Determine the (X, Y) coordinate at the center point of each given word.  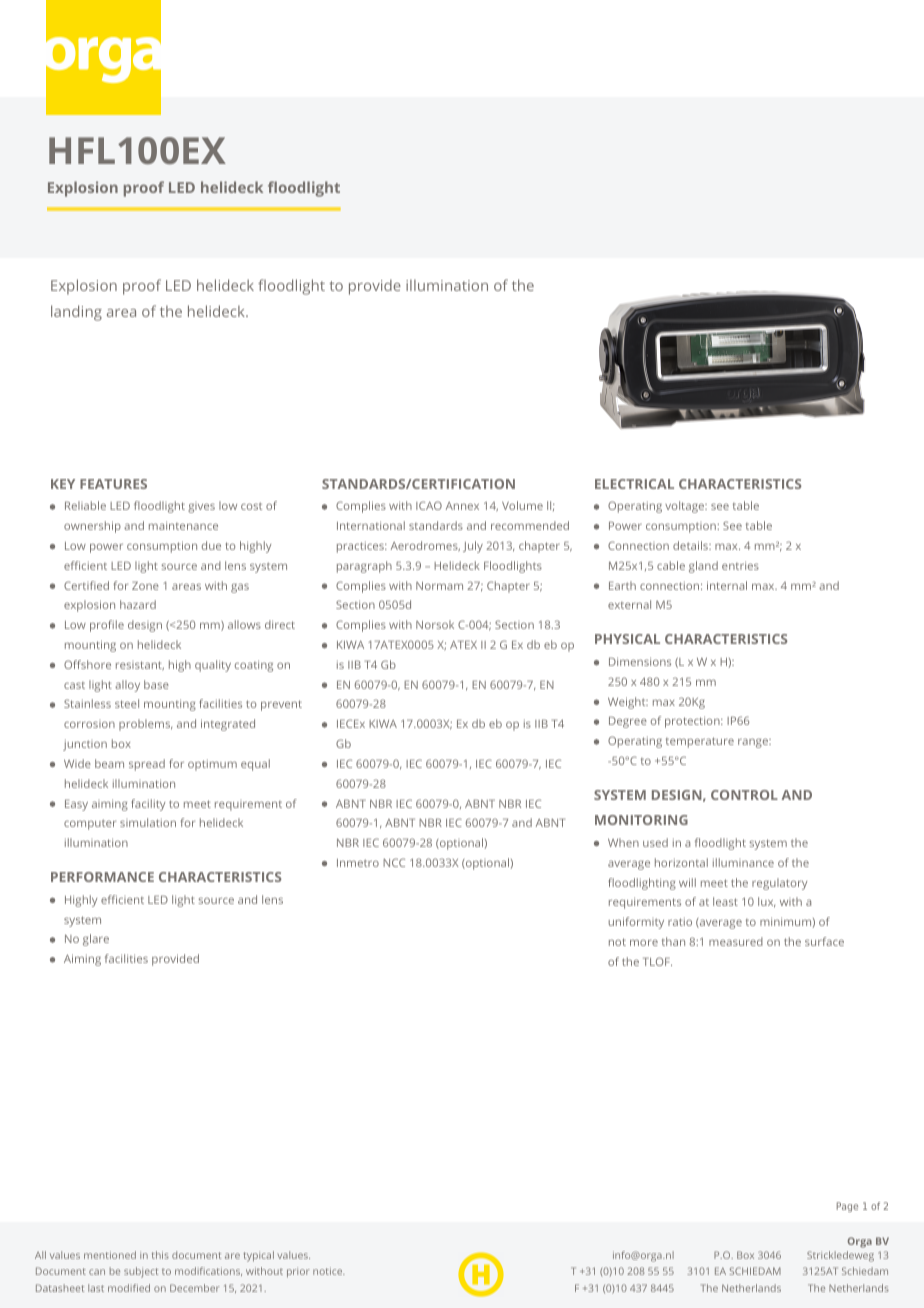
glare (96, 940)
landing (76, 313)
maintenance (183, 525)
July (473, 547)
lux (766, 902)
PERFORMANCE (102, 877)
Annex (462, 506)
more (644, 943)
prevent (281, 705)
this (160, 1255)
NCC (394, 862)
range (754, 743)
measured (736, 941)
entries (740, 565)
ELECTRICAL (634, 484)
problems (145, 725)
